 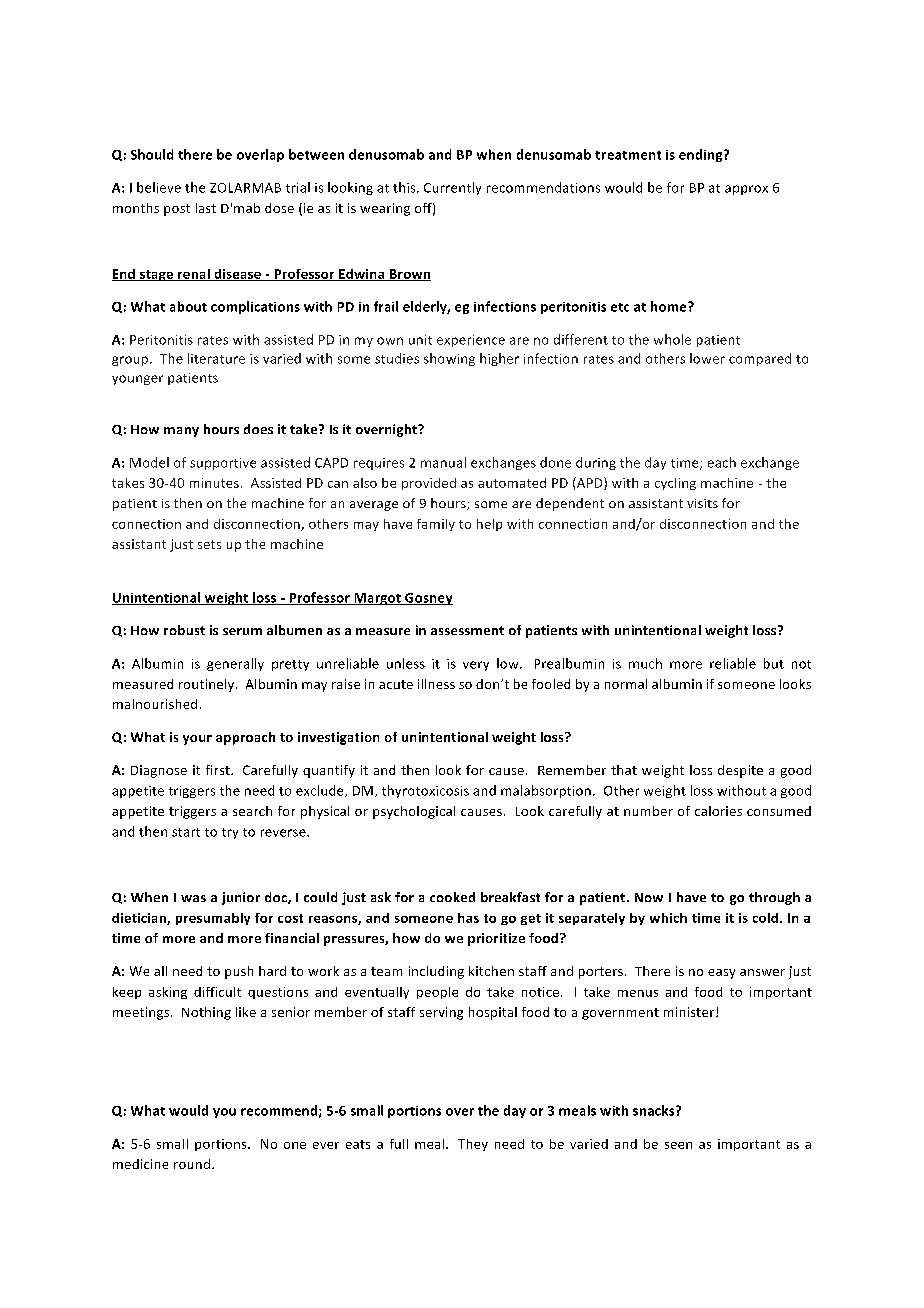 What do you see at coordinates (452, 897) in the image?
I see `cooked` at bounding box center [452, 897].
